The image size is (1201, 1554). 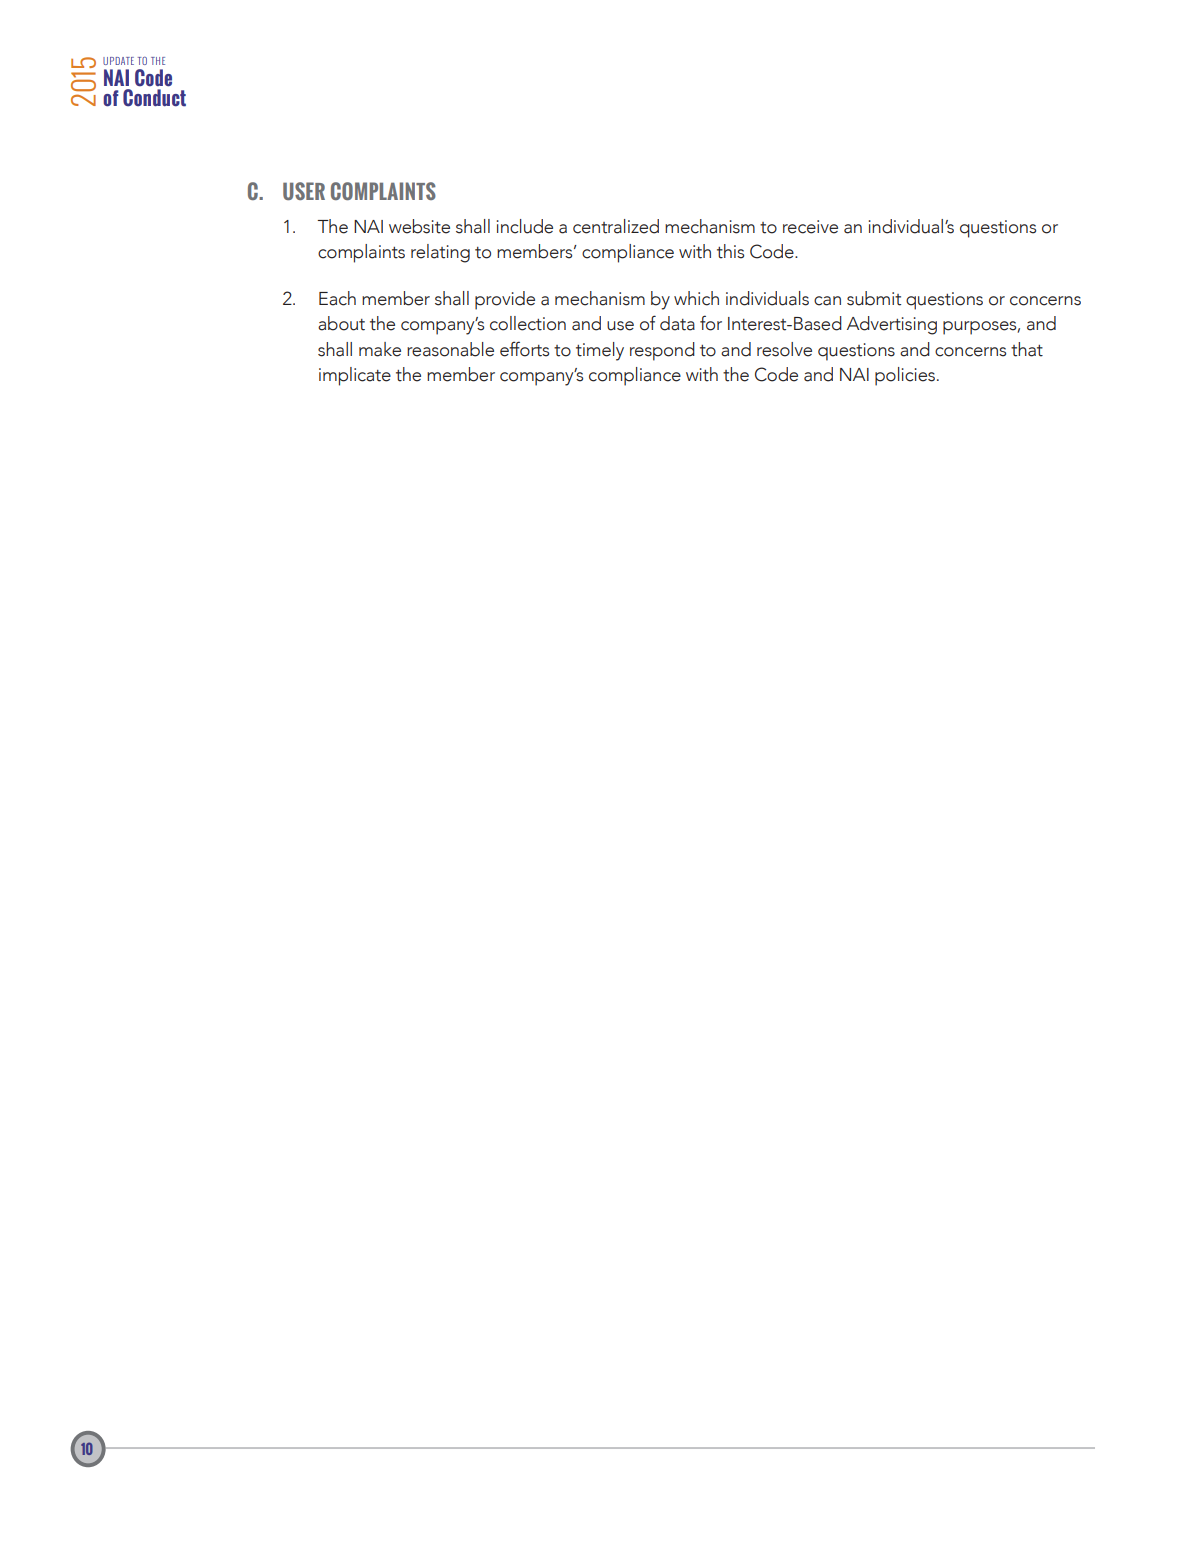 I want to click on Conduct, so click(x=154, y=98).
